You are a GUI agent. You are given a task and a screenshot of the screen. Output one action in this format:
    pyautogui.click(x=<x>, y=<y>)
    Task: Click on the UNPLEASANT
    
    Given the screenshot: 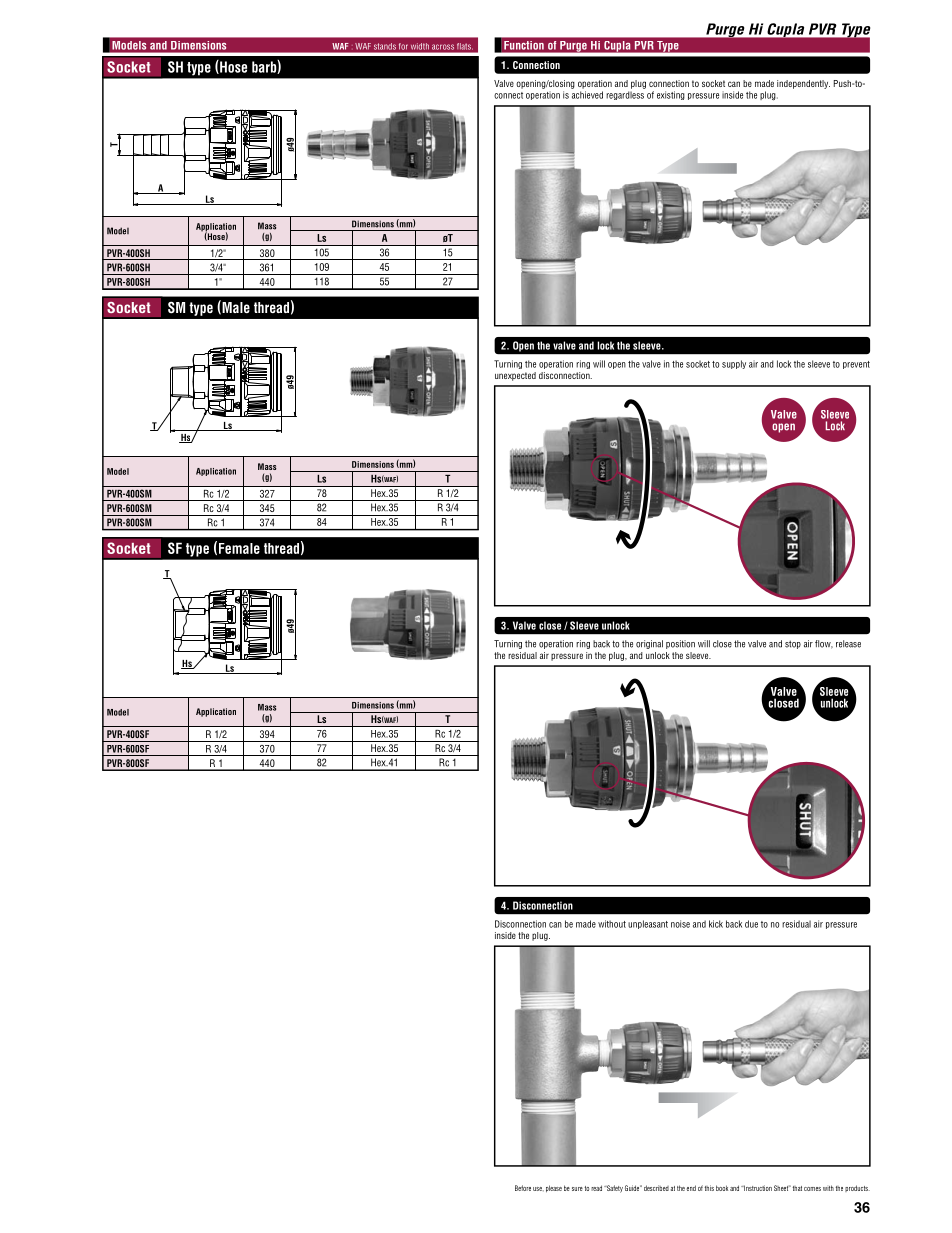 What is the action you would take?
    pyautogui.click(x=648, y=924)
